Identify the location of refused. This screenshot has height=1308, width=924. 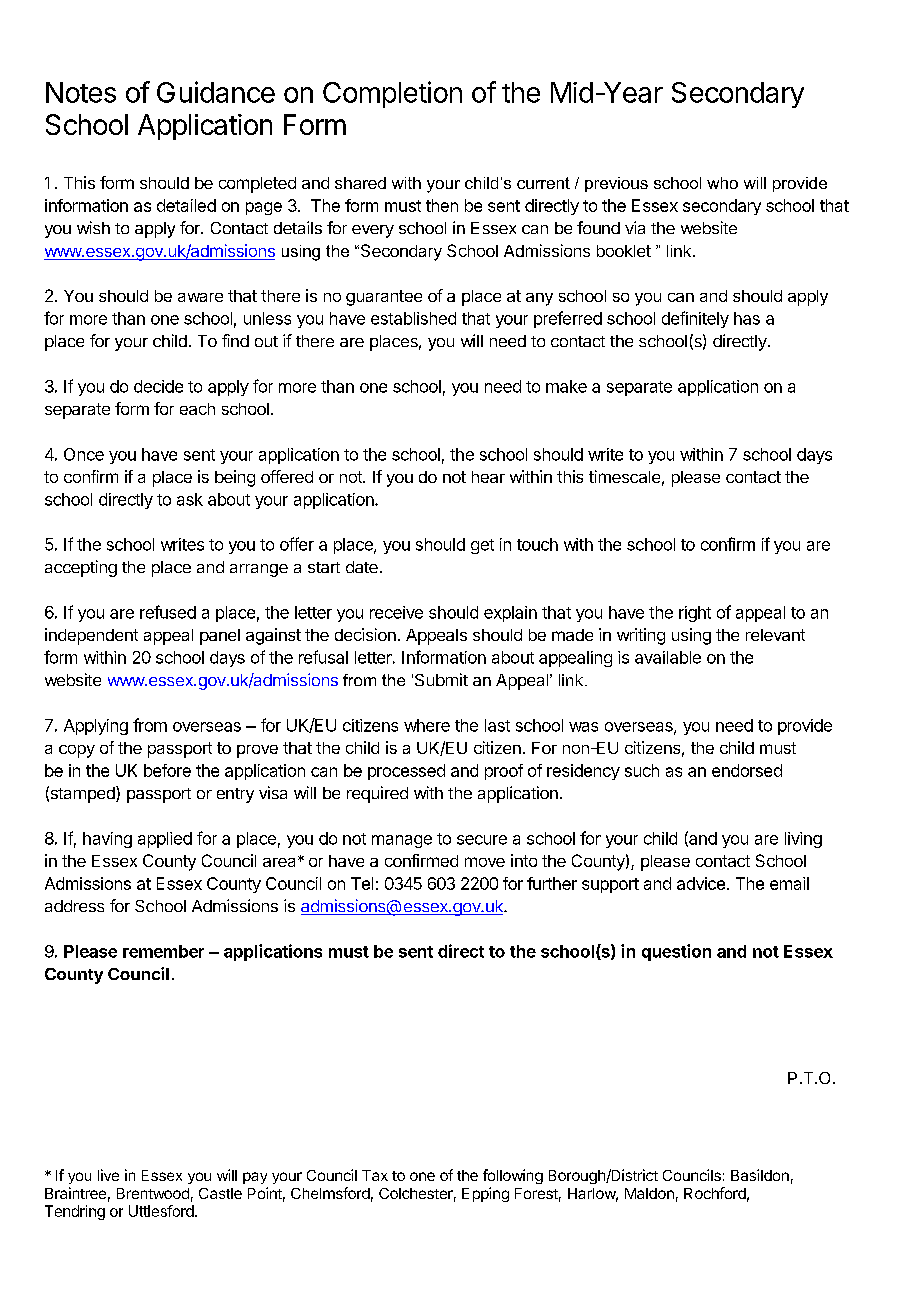
(168, 612).
